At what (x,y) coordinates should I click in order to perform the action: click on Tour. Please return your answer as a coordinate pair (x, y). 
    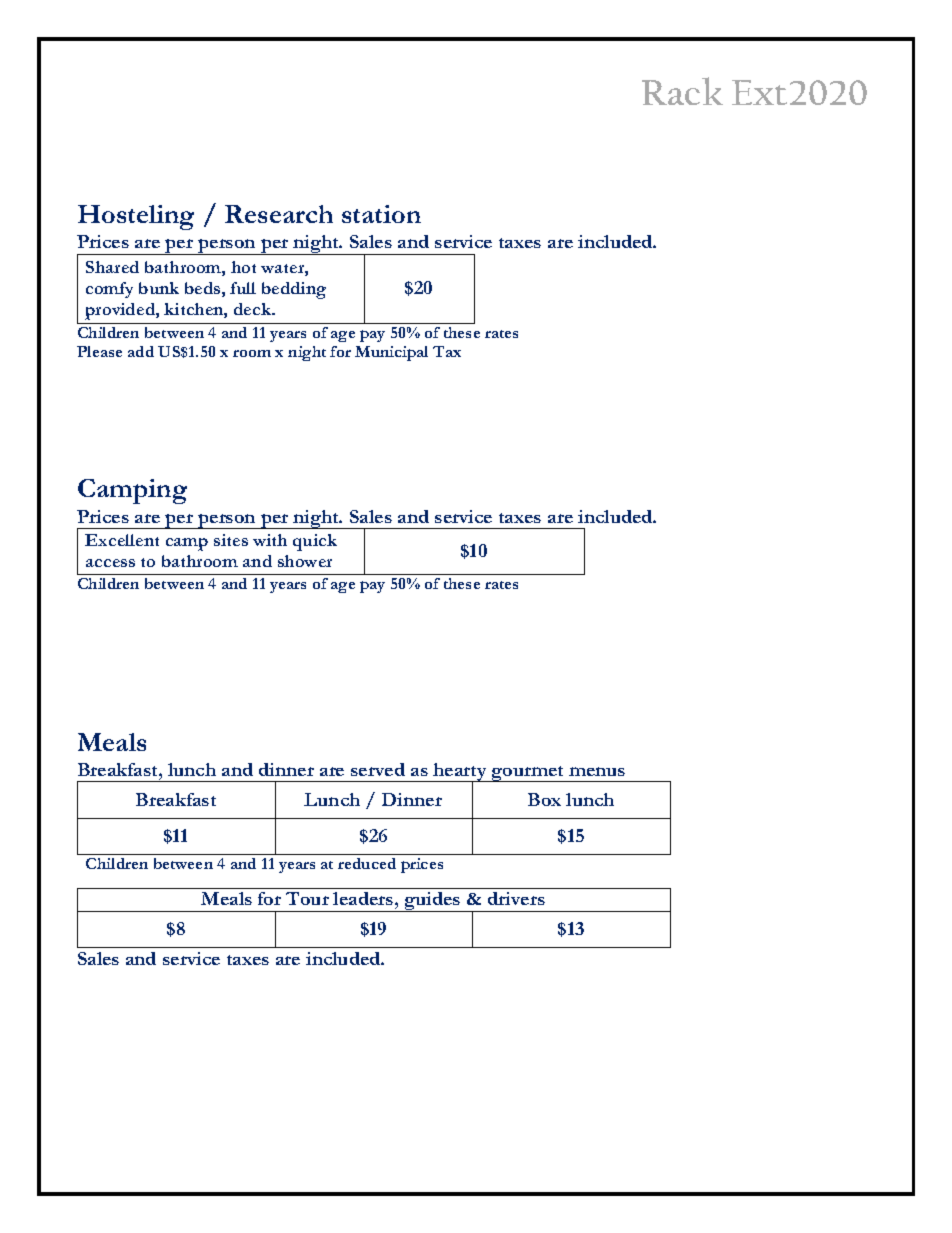
    Looking at the image, I should click on (307, 898).
